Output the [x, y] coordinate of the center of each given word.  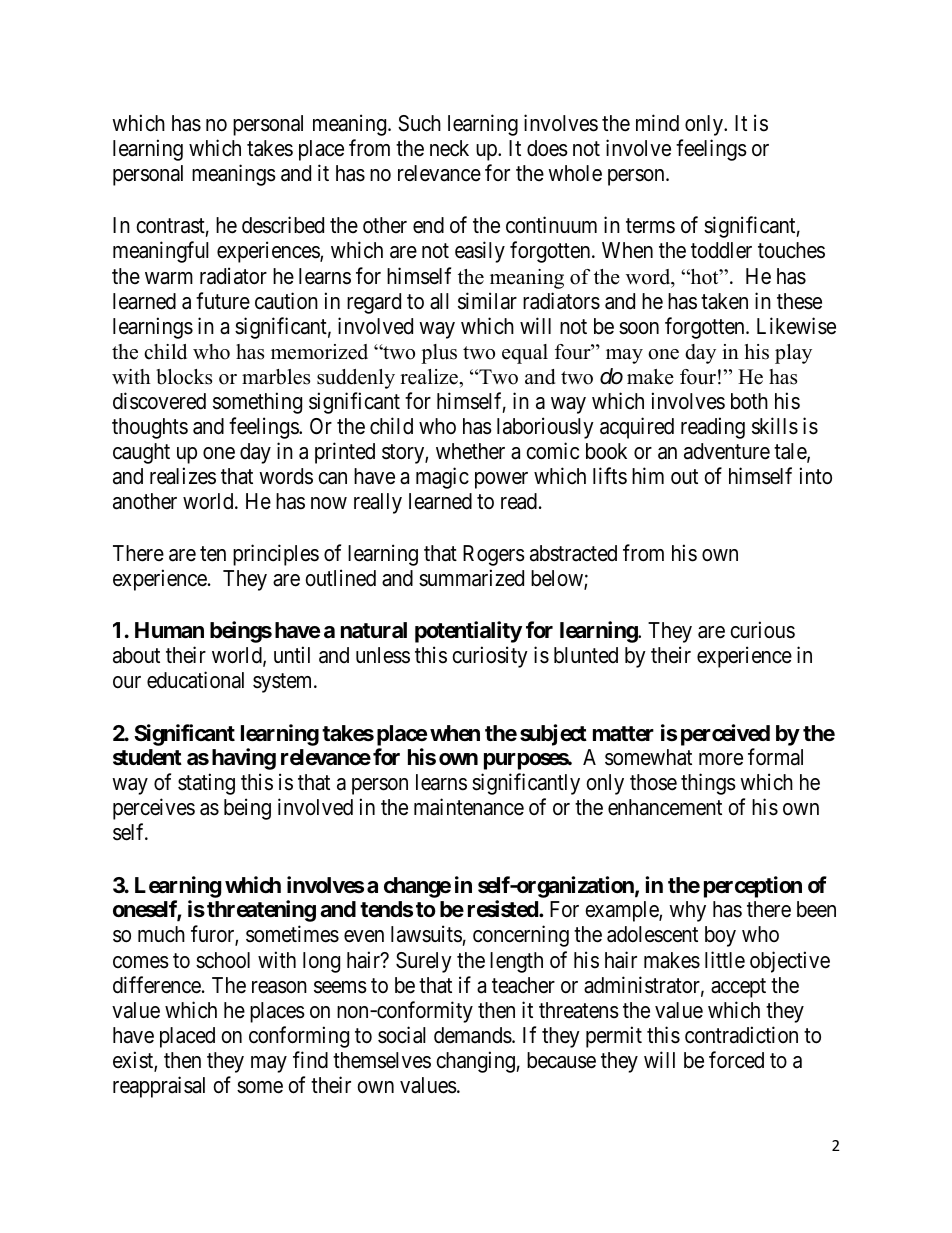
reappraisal [159, 1087]
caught [141, 453]
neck [449, 148]
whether [470, 451]
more [721, 759]
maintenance [469, 807]
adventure [727, 451]
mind [657, 123]
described [283, 225]
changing [475, 1062]
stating [206, 784]
